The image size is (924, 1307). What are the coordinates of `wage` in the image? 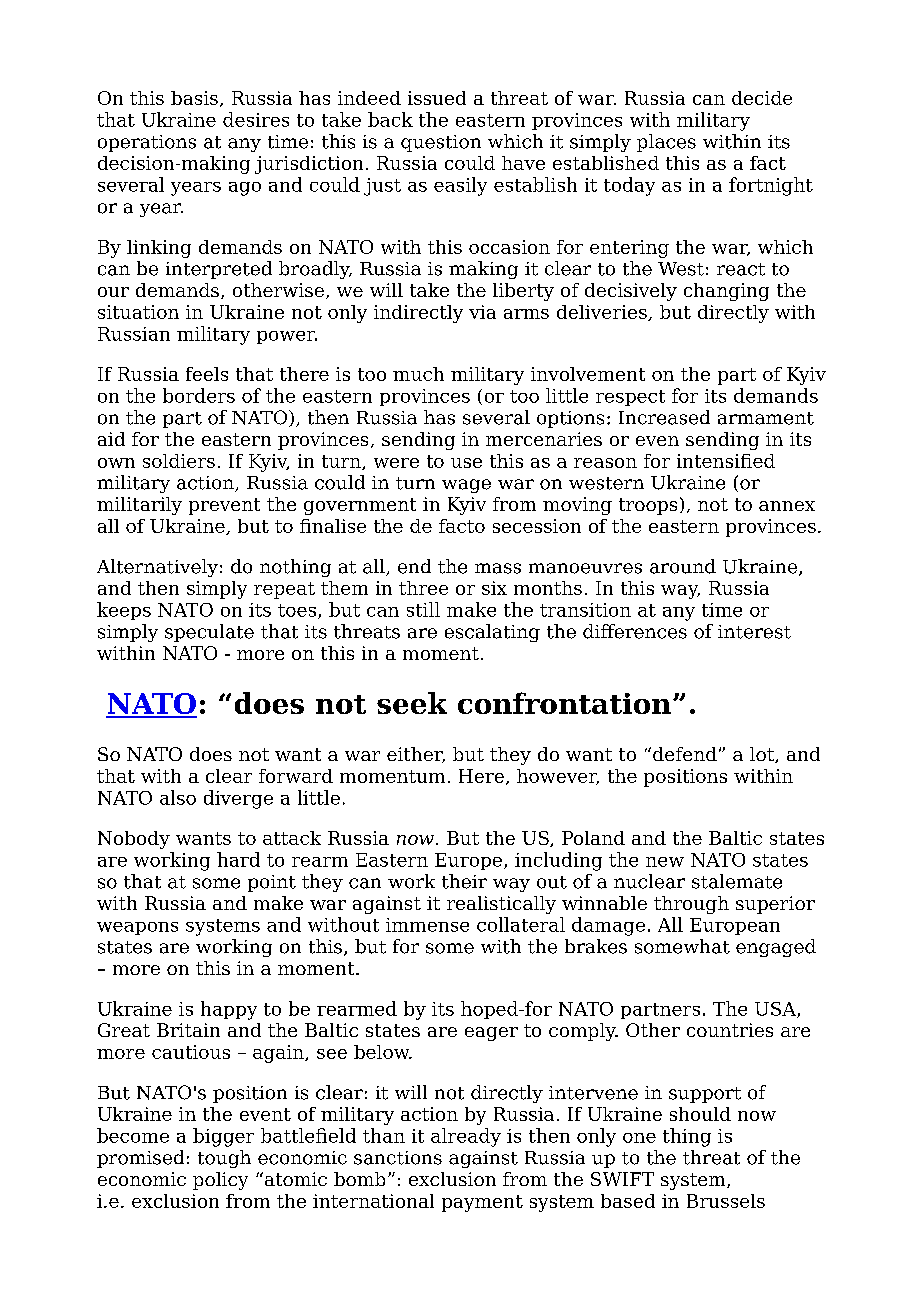 It's located at (466, 486).
